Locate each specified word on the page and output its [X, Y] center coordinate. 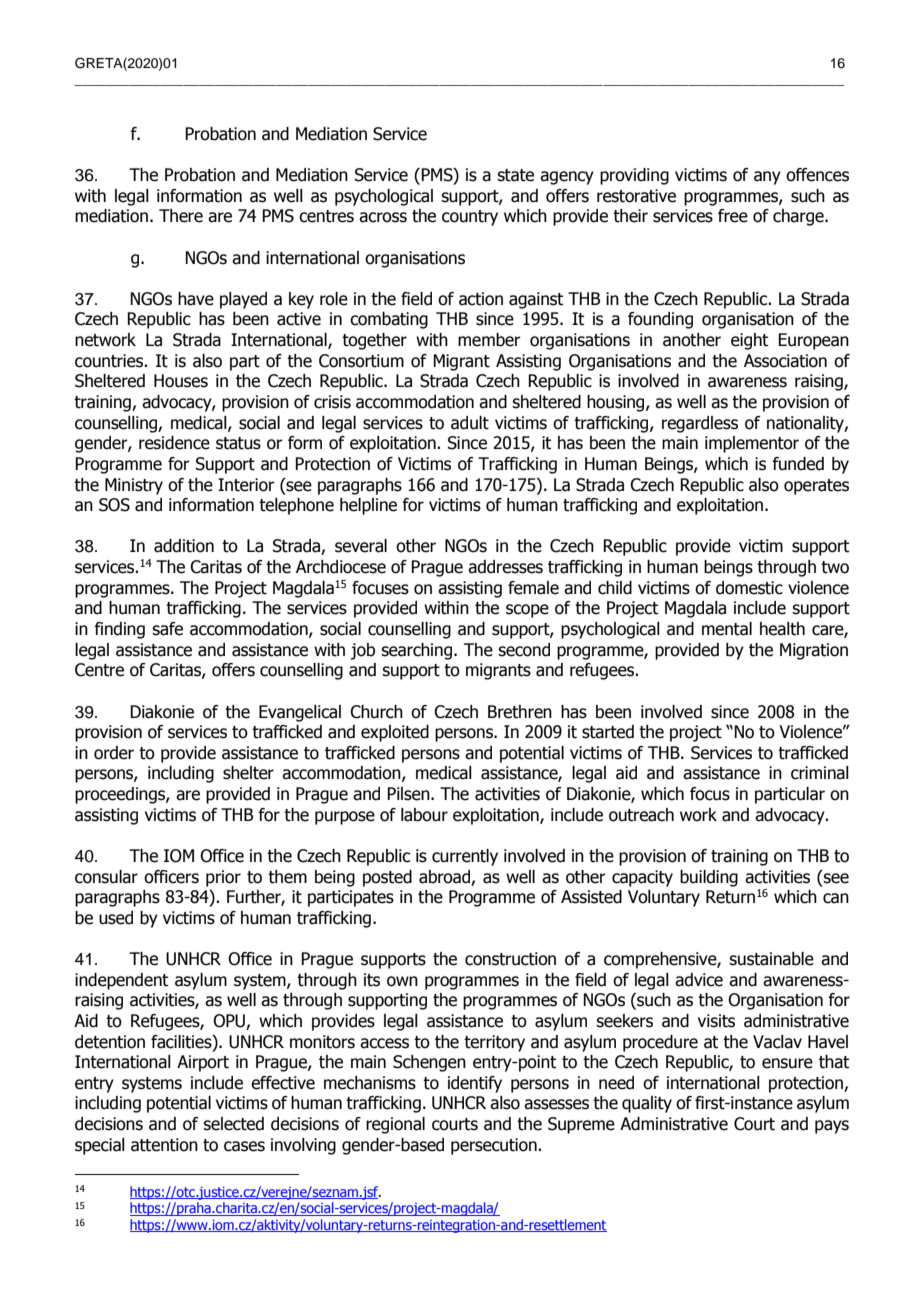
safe [167, 629]
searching [418, 651]
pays [832, 1127]
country [470, 218]
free [733, 216]
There [181, 216]
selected [233, 1124]
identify [475, 1084]
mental [727, 629]
